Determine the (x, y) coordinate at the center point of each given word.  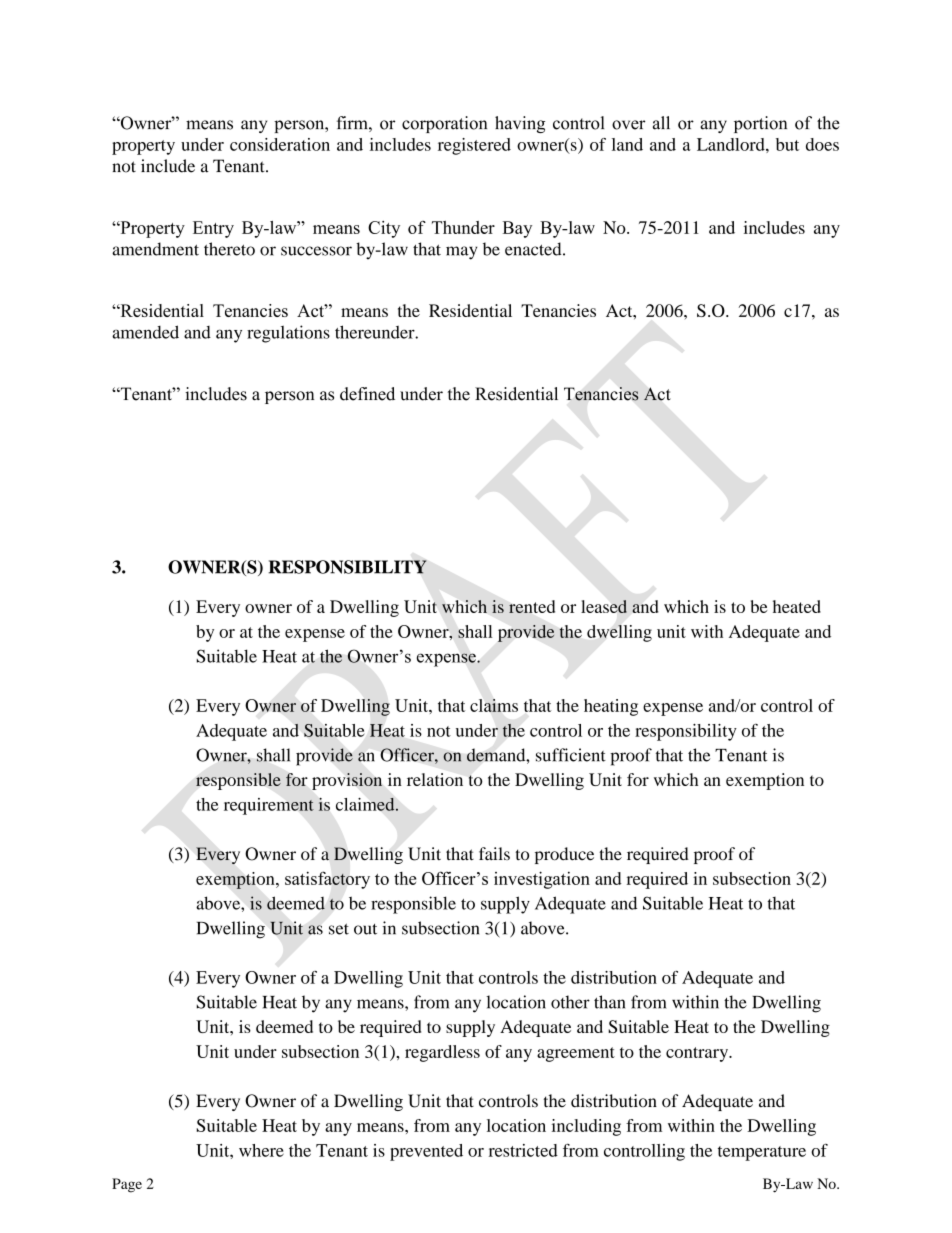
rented (532, 606)
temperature (762, 1153)
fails (494, 854)
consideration (280, 144)
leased (604, 606)
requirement (269, 806)
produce (564, 855)
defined (367, 394)
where (261, 1150)
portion (760, 124)
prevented (426, 1152)
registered (474, 146)
